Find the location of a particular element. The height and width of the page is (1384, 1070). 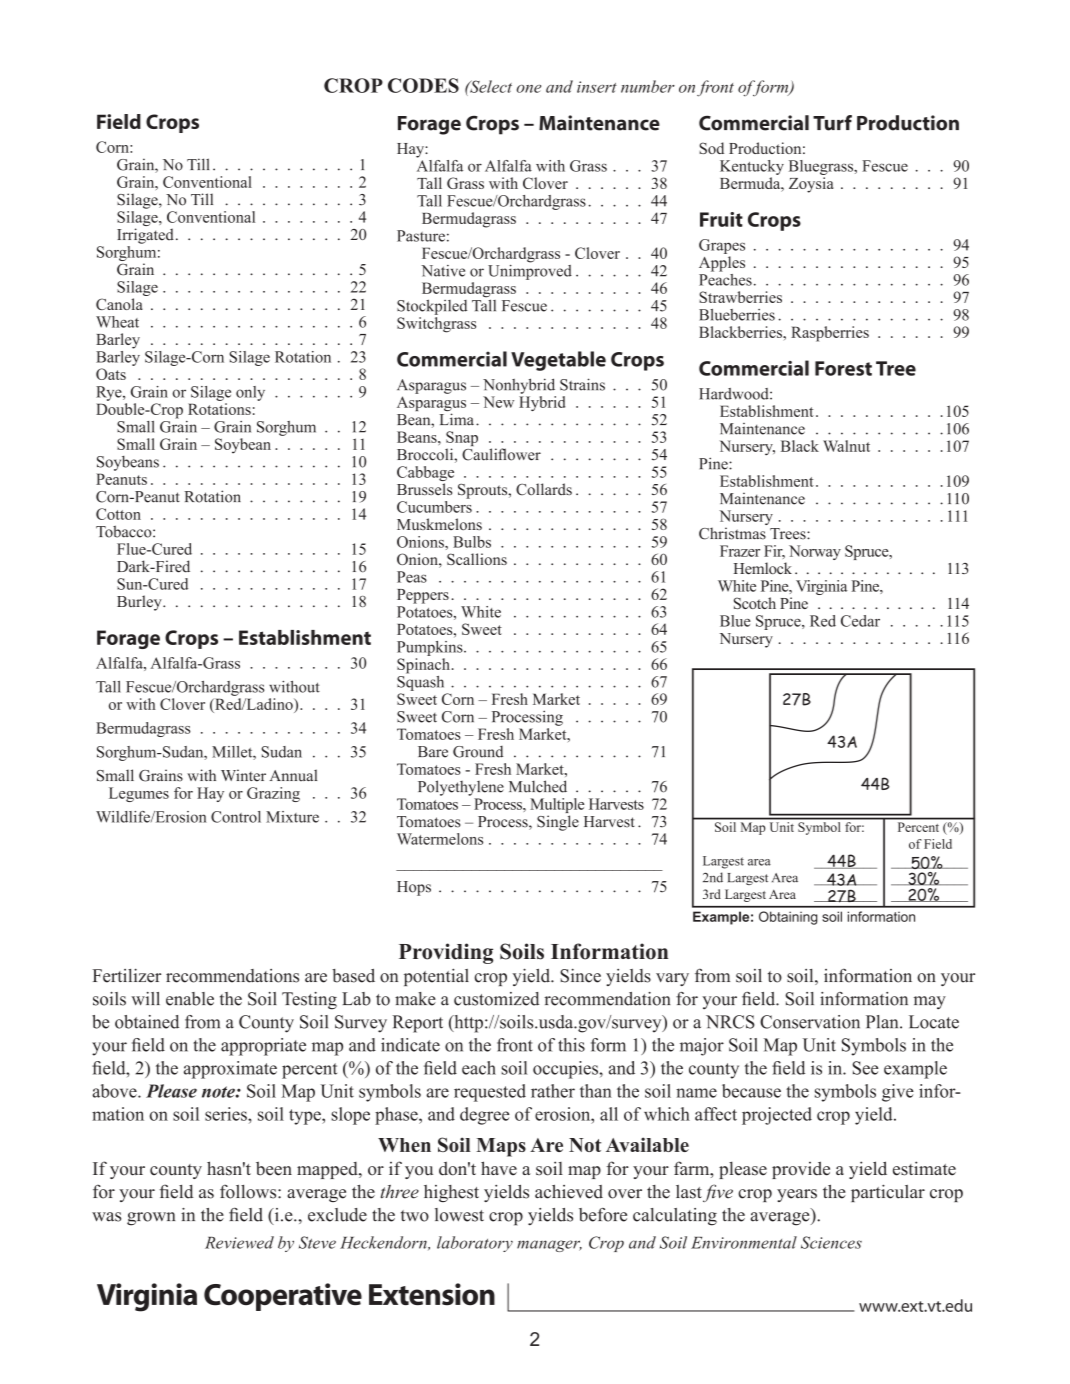

Providing is located at coordinates (446, 953).
